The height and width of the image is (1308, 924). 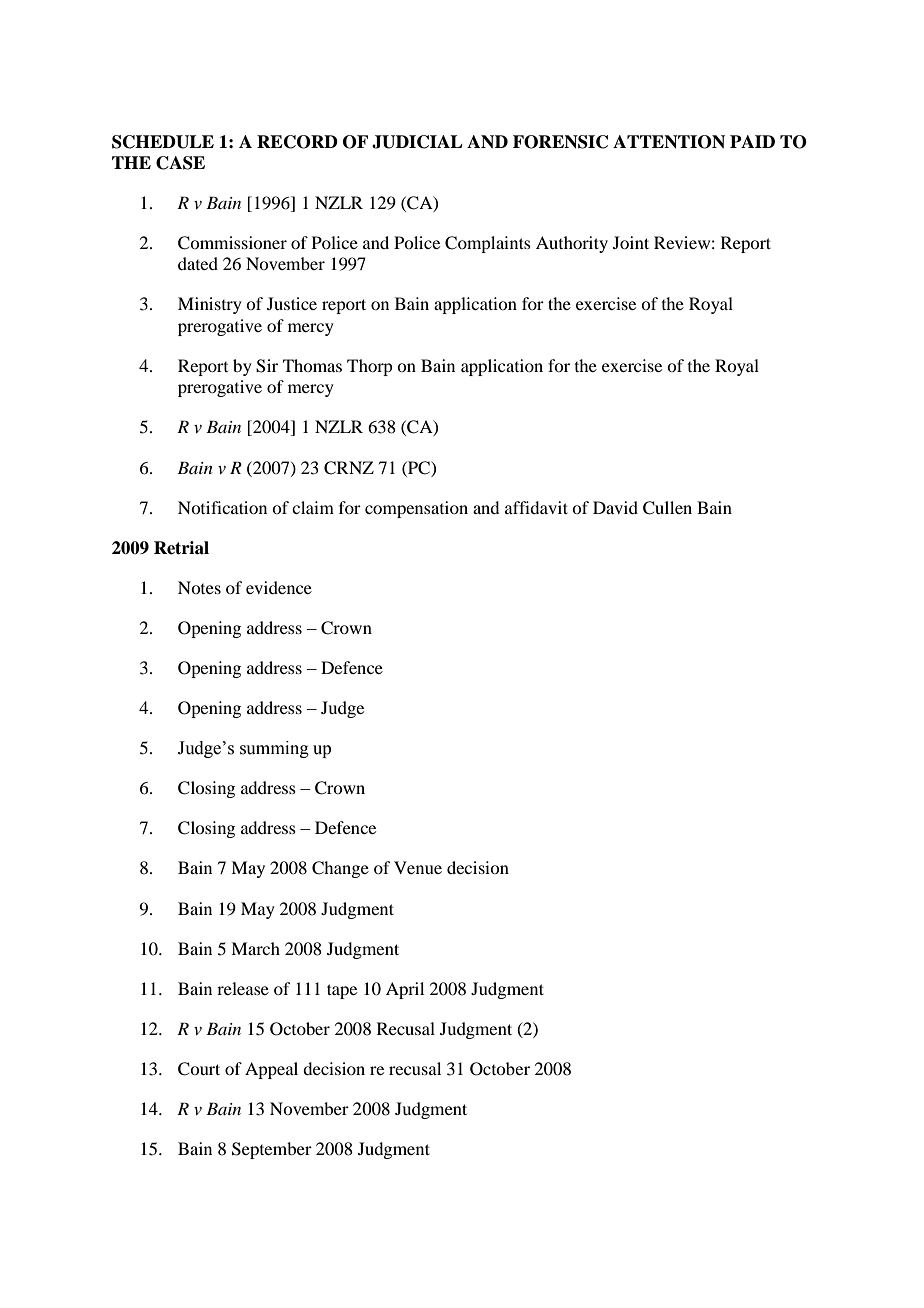 What do you see at coordinates (342, 991) in the image?
I see `tape` at bounding box center [342, 991].
